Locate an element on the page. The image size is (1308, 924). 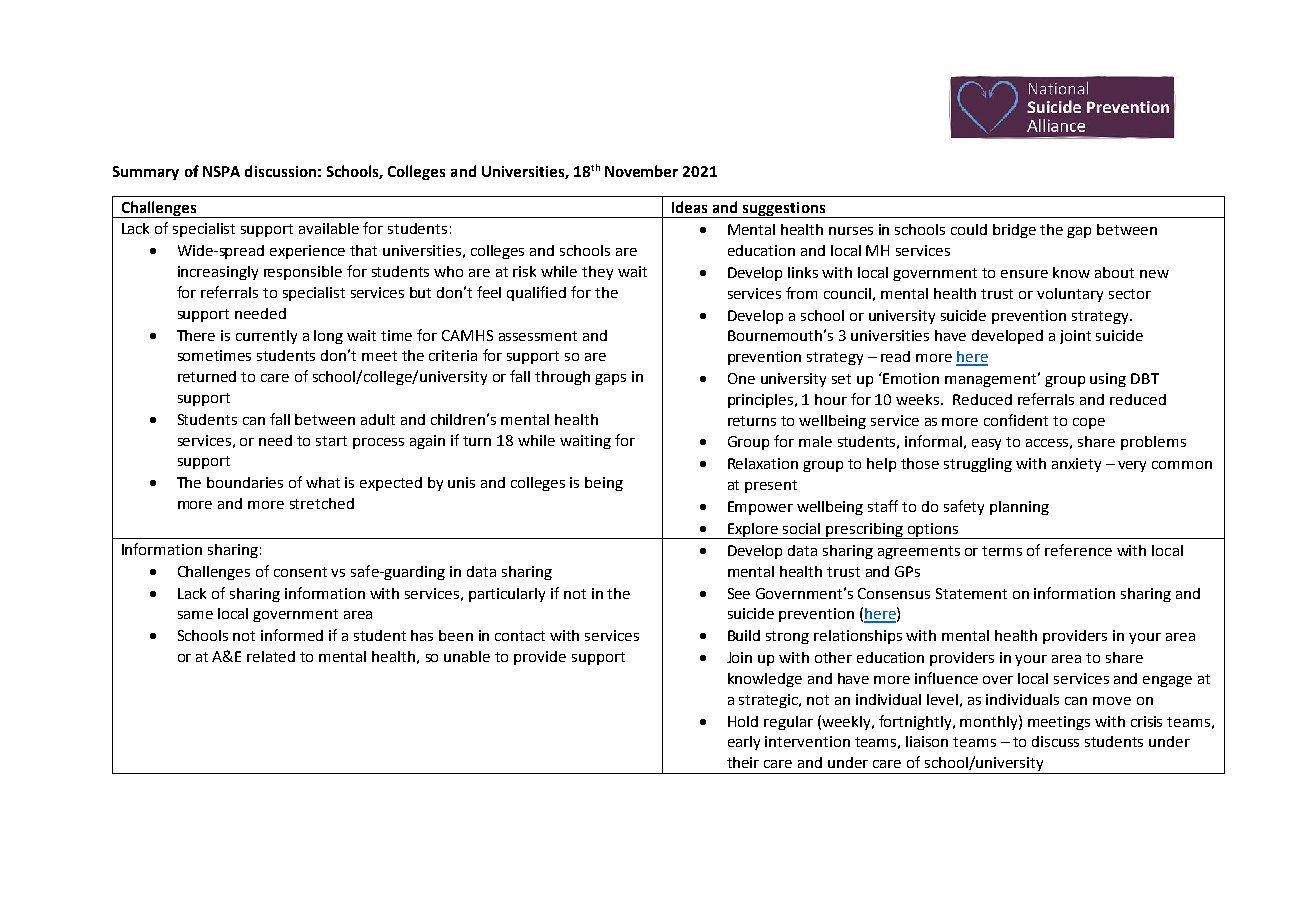
boundaries is located at coordinates (245, 482).
